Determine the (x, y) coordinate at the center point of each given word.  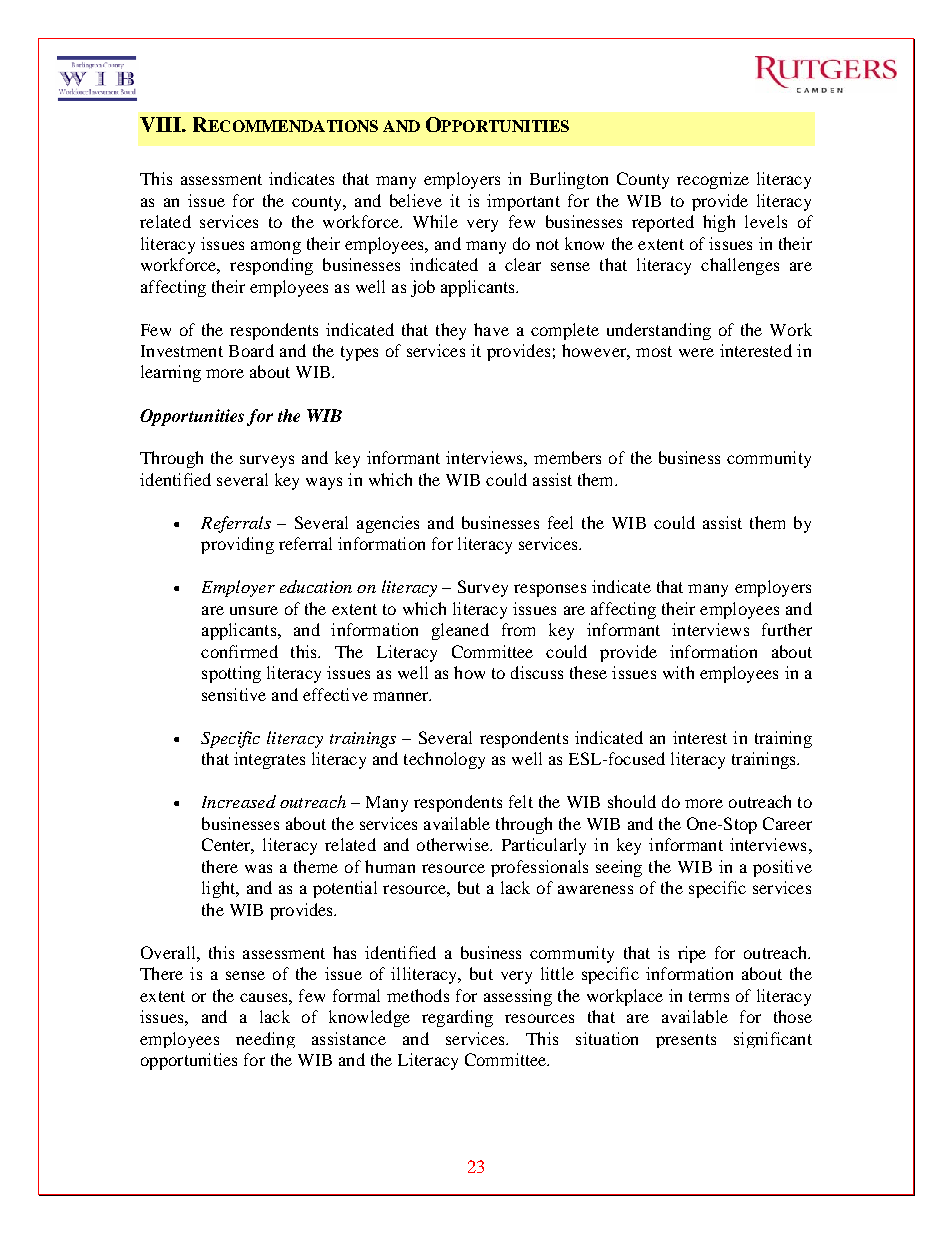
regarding (457, 1018)
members (567, 457)
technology (444, 760)
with (678, 672)
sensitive (234, 694)
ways (324, 483)
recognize (713, 180)
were (696, 352)
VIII (161, 124)
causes (265, 997)
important (523, 202)
